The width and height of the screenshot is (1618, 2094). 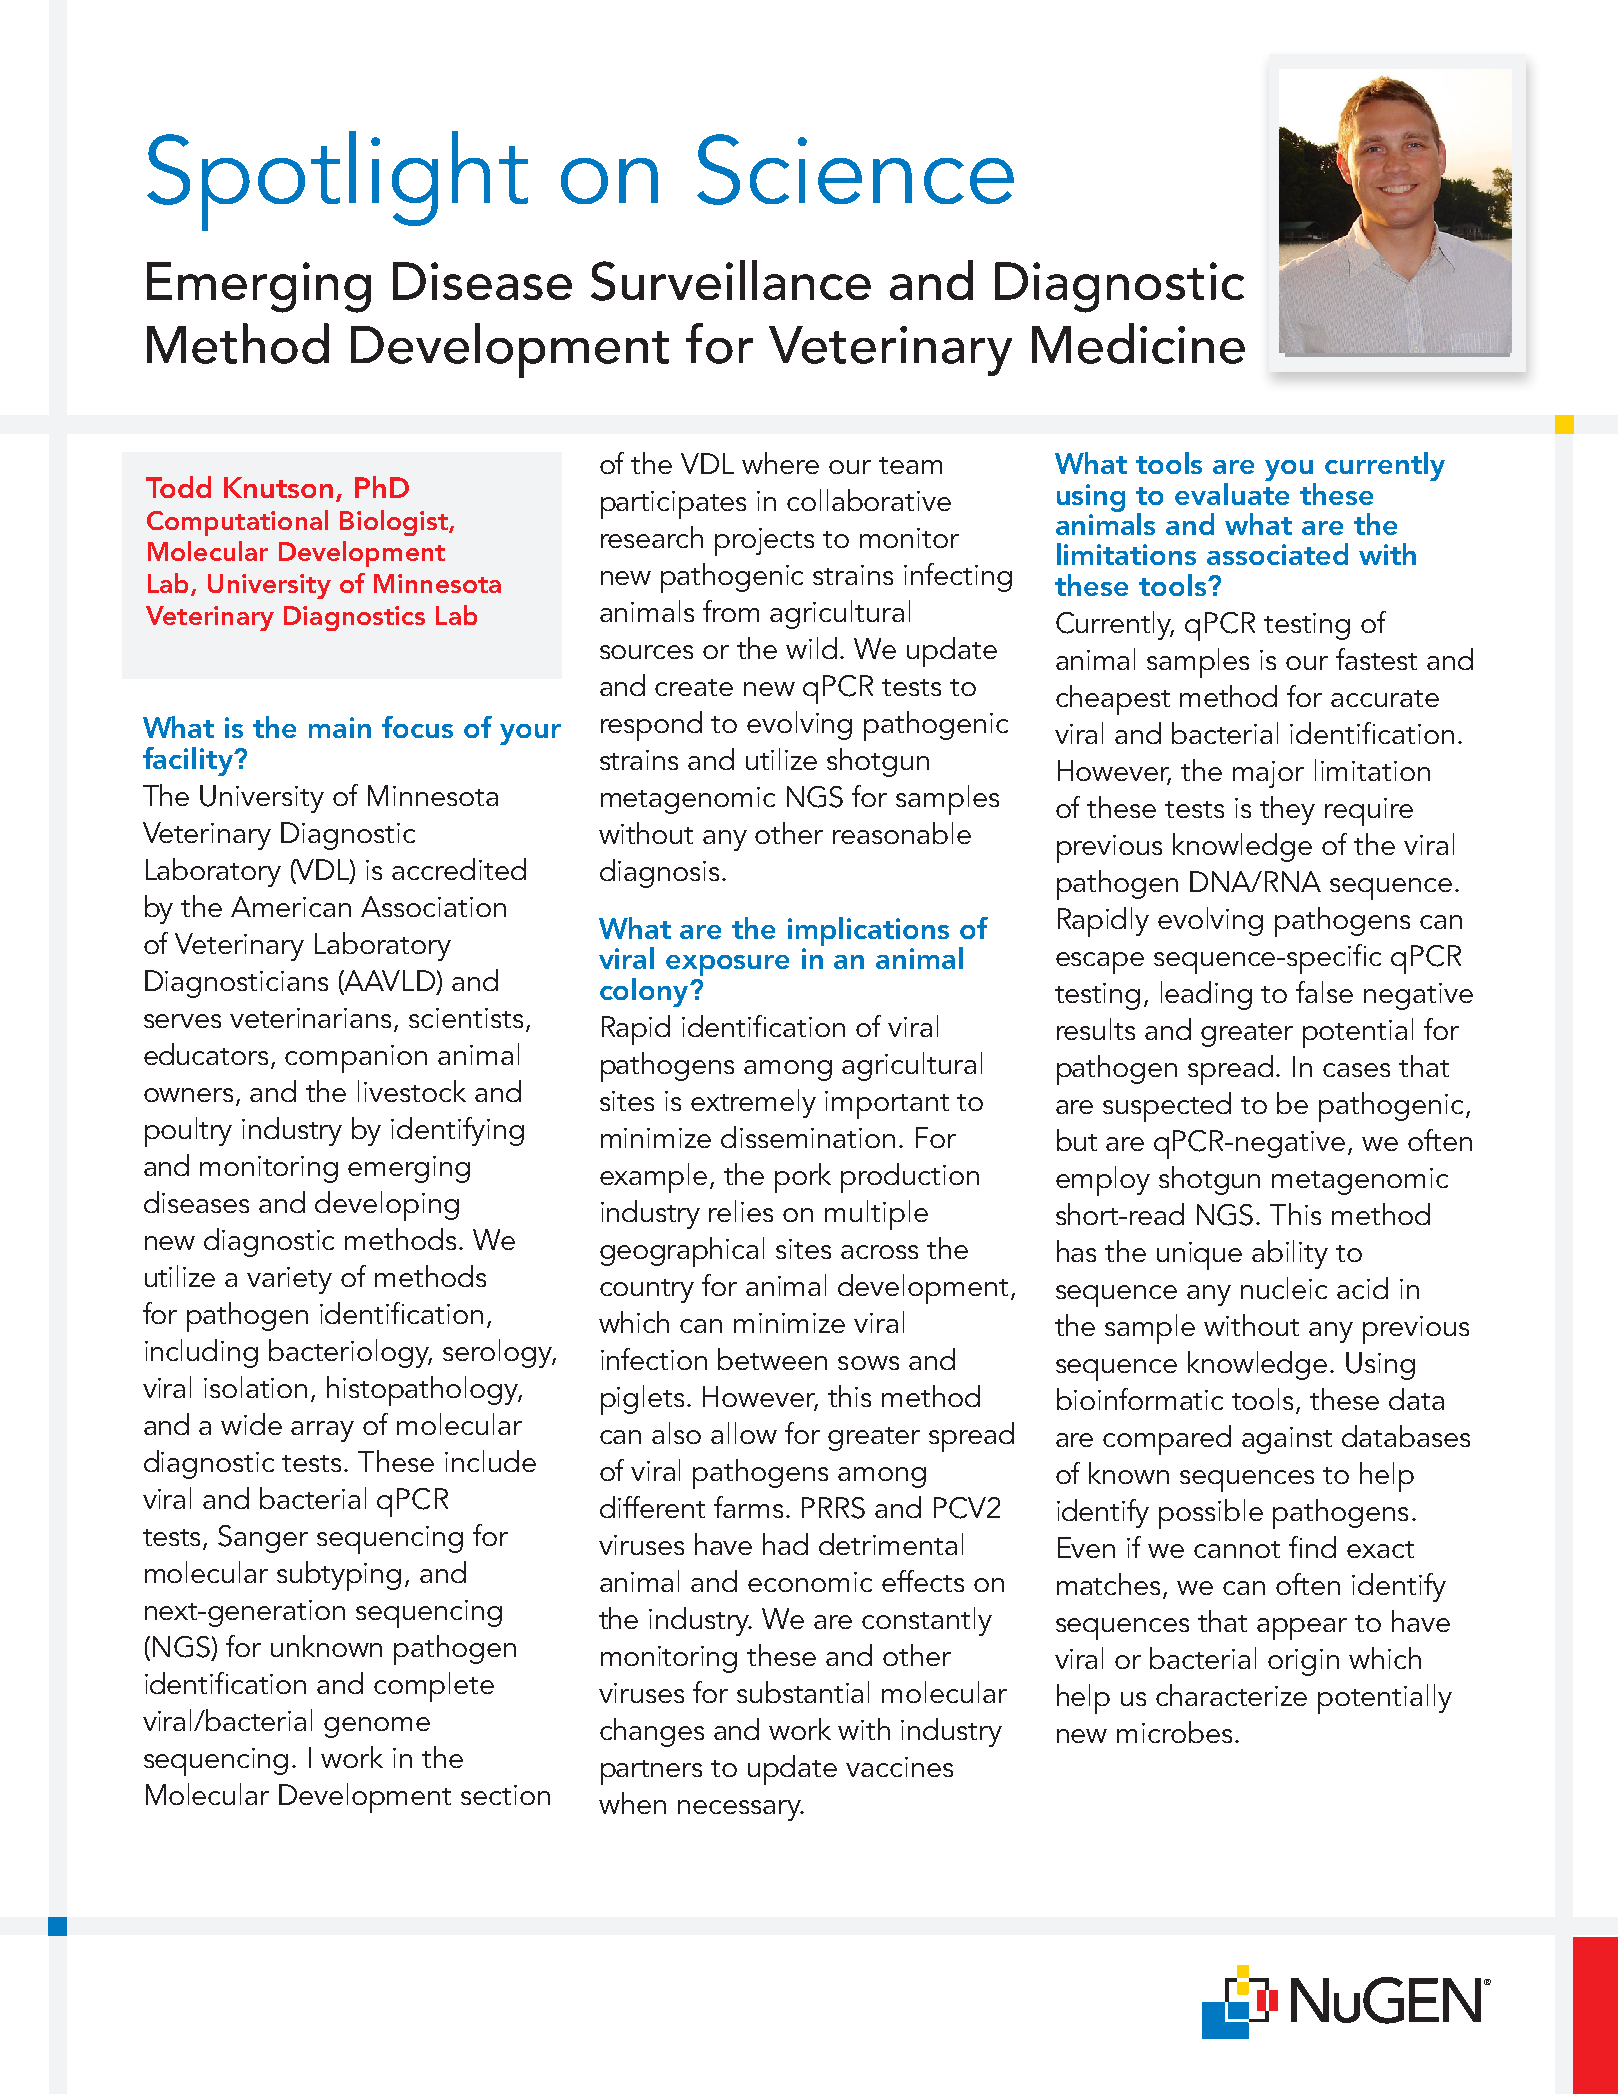 I want to click on necessary, so click(x=740, y=1810).
